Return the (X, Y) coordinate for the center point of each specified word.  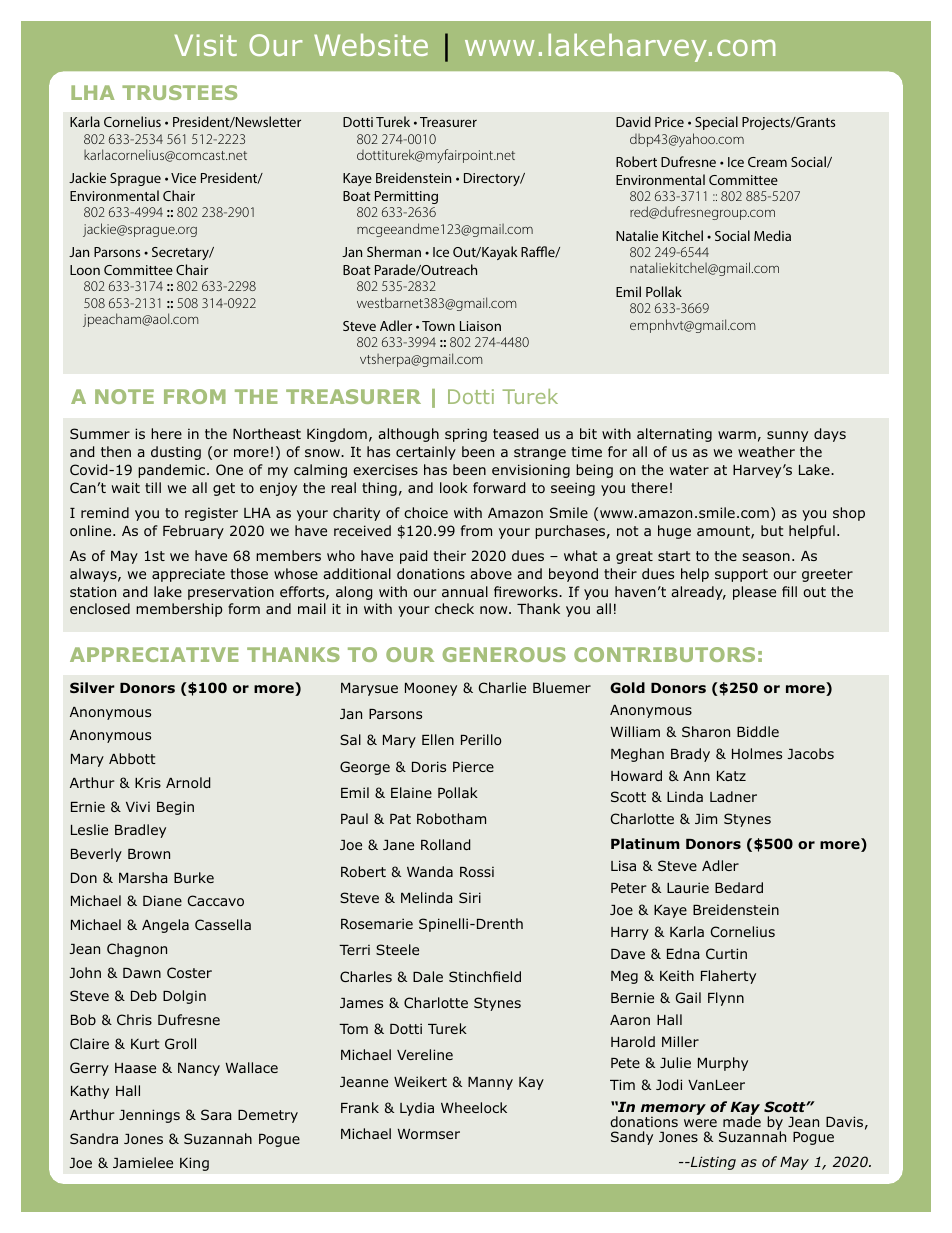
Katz (731, 776)
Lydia (417, 1109)
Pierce (473, 766)
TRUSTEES (179, 92)
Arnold (188, 782)
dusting (176, 453)
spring (466, 435)
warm (737, 435)
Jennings (149, 1116)
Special (716, 123)
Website (371, 45)
